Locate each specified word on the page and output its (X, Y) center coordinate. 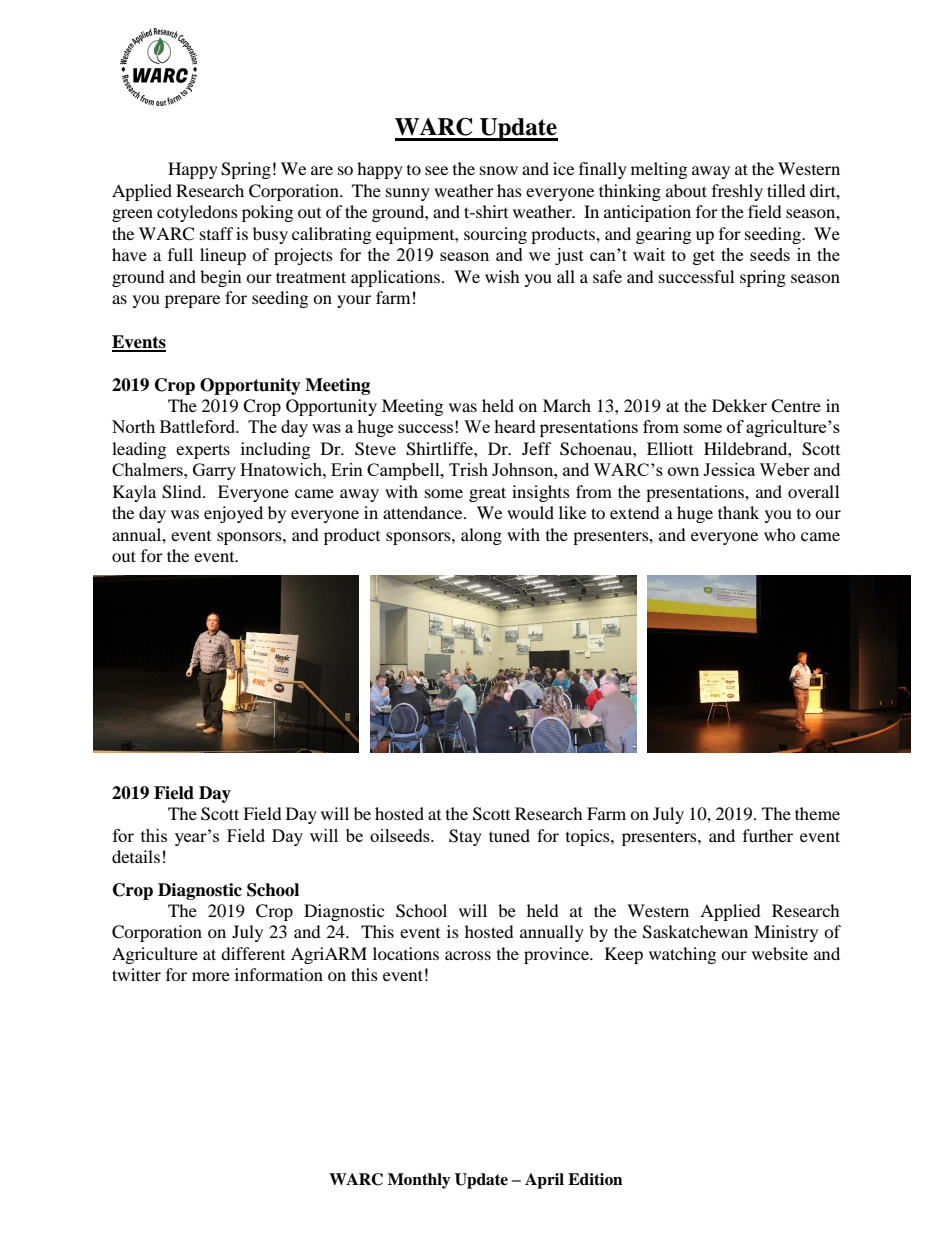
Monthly (419, 1181)
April (544, 1181)
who (780, 534)
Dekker (739, 405)
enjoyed (233, 514)
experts (203, 451)
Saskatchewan (695, 932)
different (253, 953)
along (481, 536)
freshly (737, 192)
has (509, 190)
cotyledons (197, 213)
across (468, 955)
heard (515, 426)
